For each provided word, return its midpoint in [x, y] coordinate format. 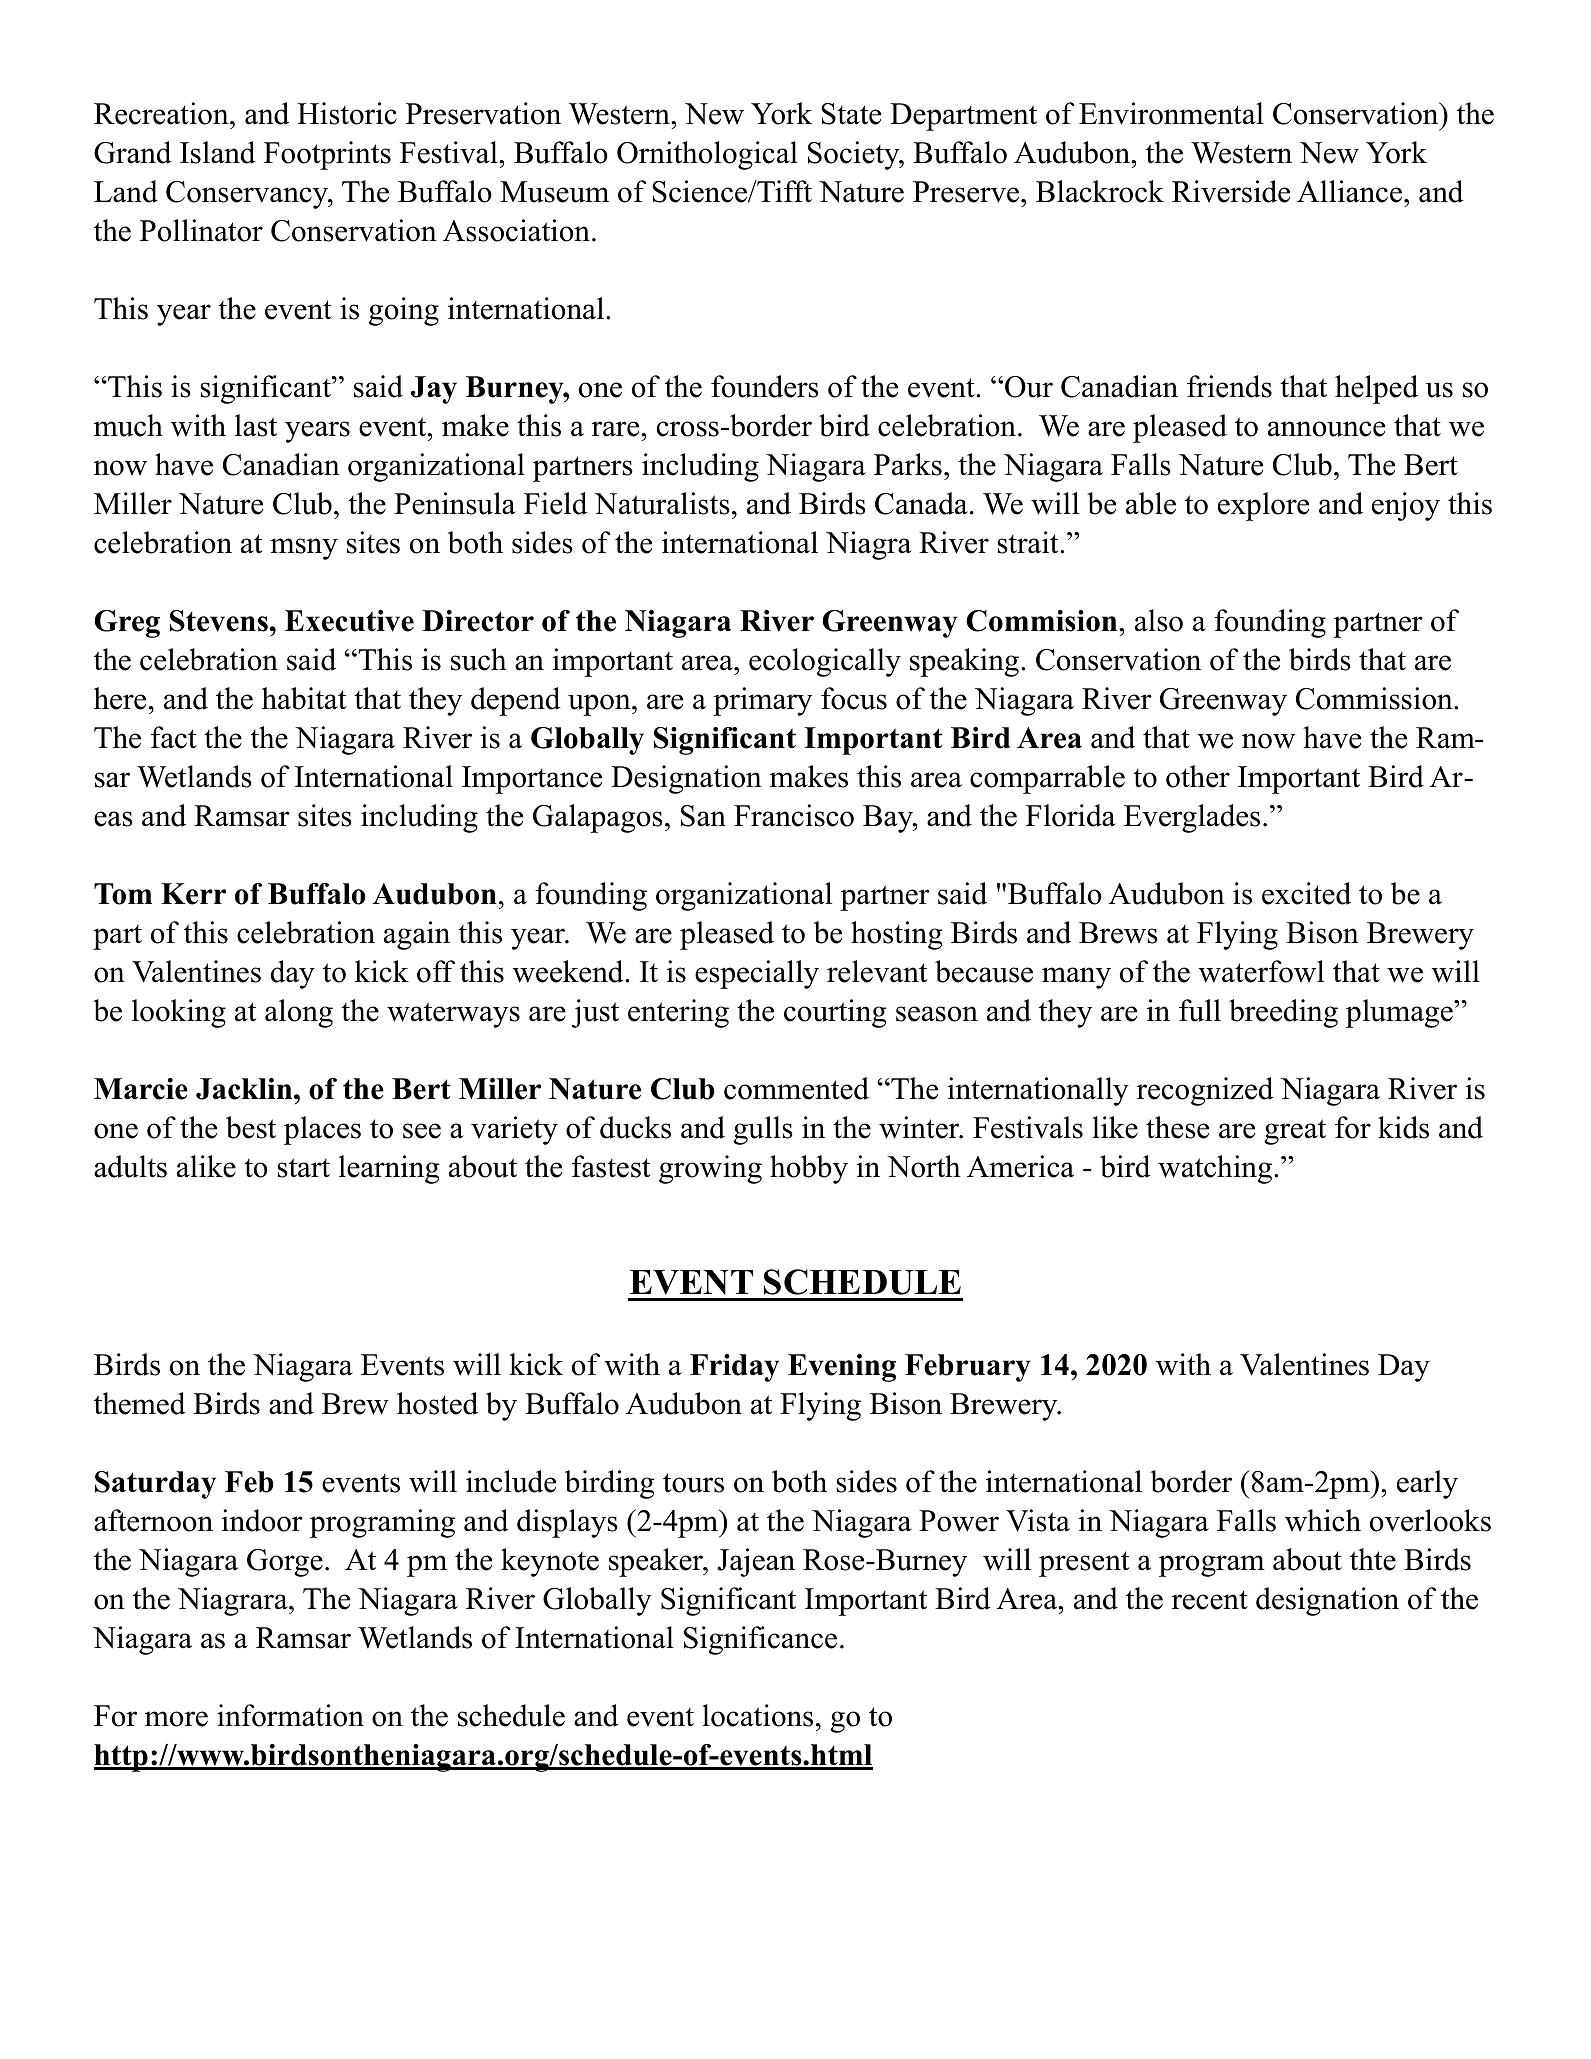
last [256, 425]
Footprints [327, 155]
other [1198, 776]
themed [140, 1403]
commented [796, 1088]
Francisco [794, 815]
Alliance [1349, 191]
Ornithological [707, 155]
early [1427, 1484]
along [299, 1013]
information [290, 1715]
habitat [304, 698]
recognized [1205, 1091]
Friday [734, 1368]
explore [1263, 506]
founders [765, 386]
